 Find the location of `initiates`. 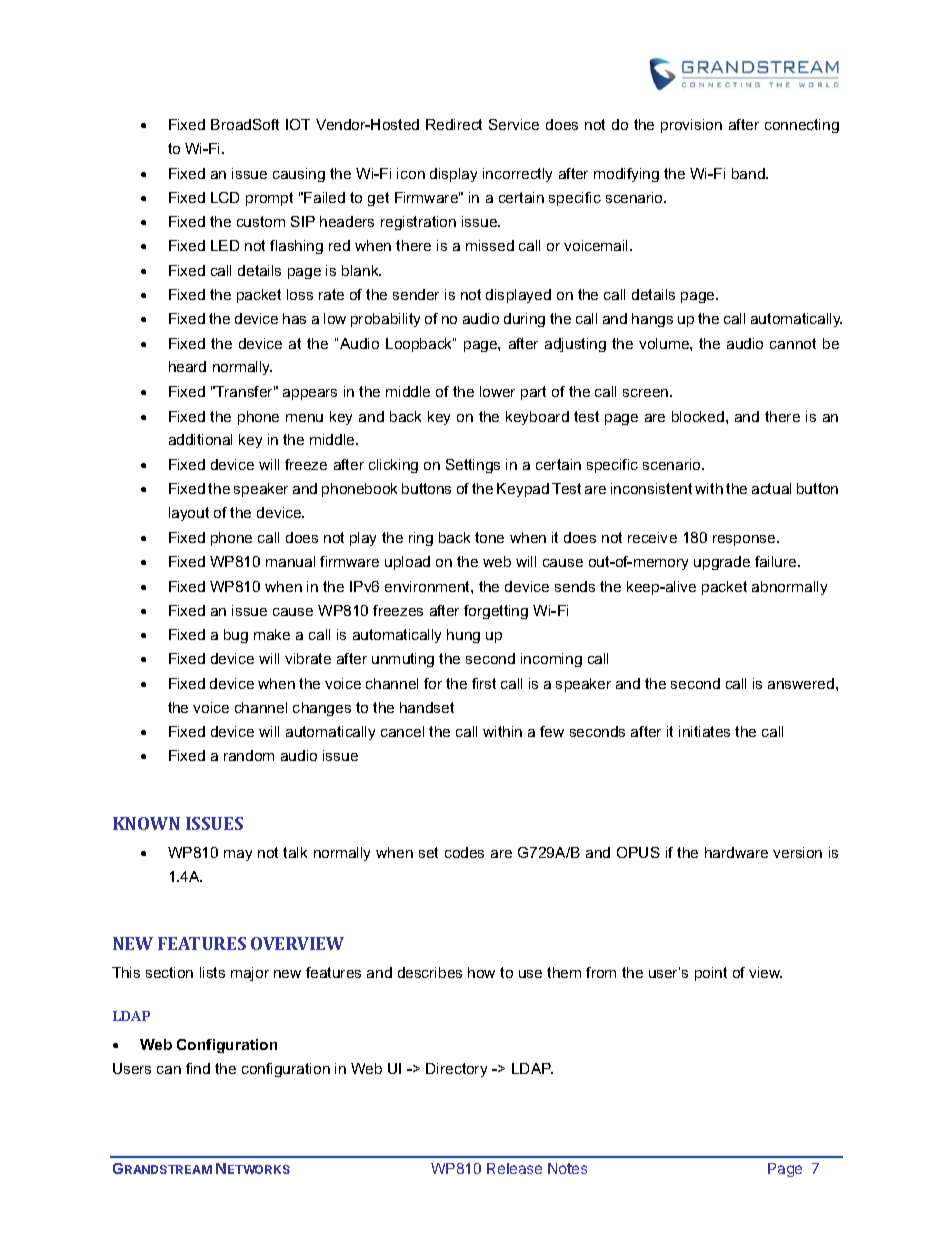

initiates is located at coordinates (704, 731).
